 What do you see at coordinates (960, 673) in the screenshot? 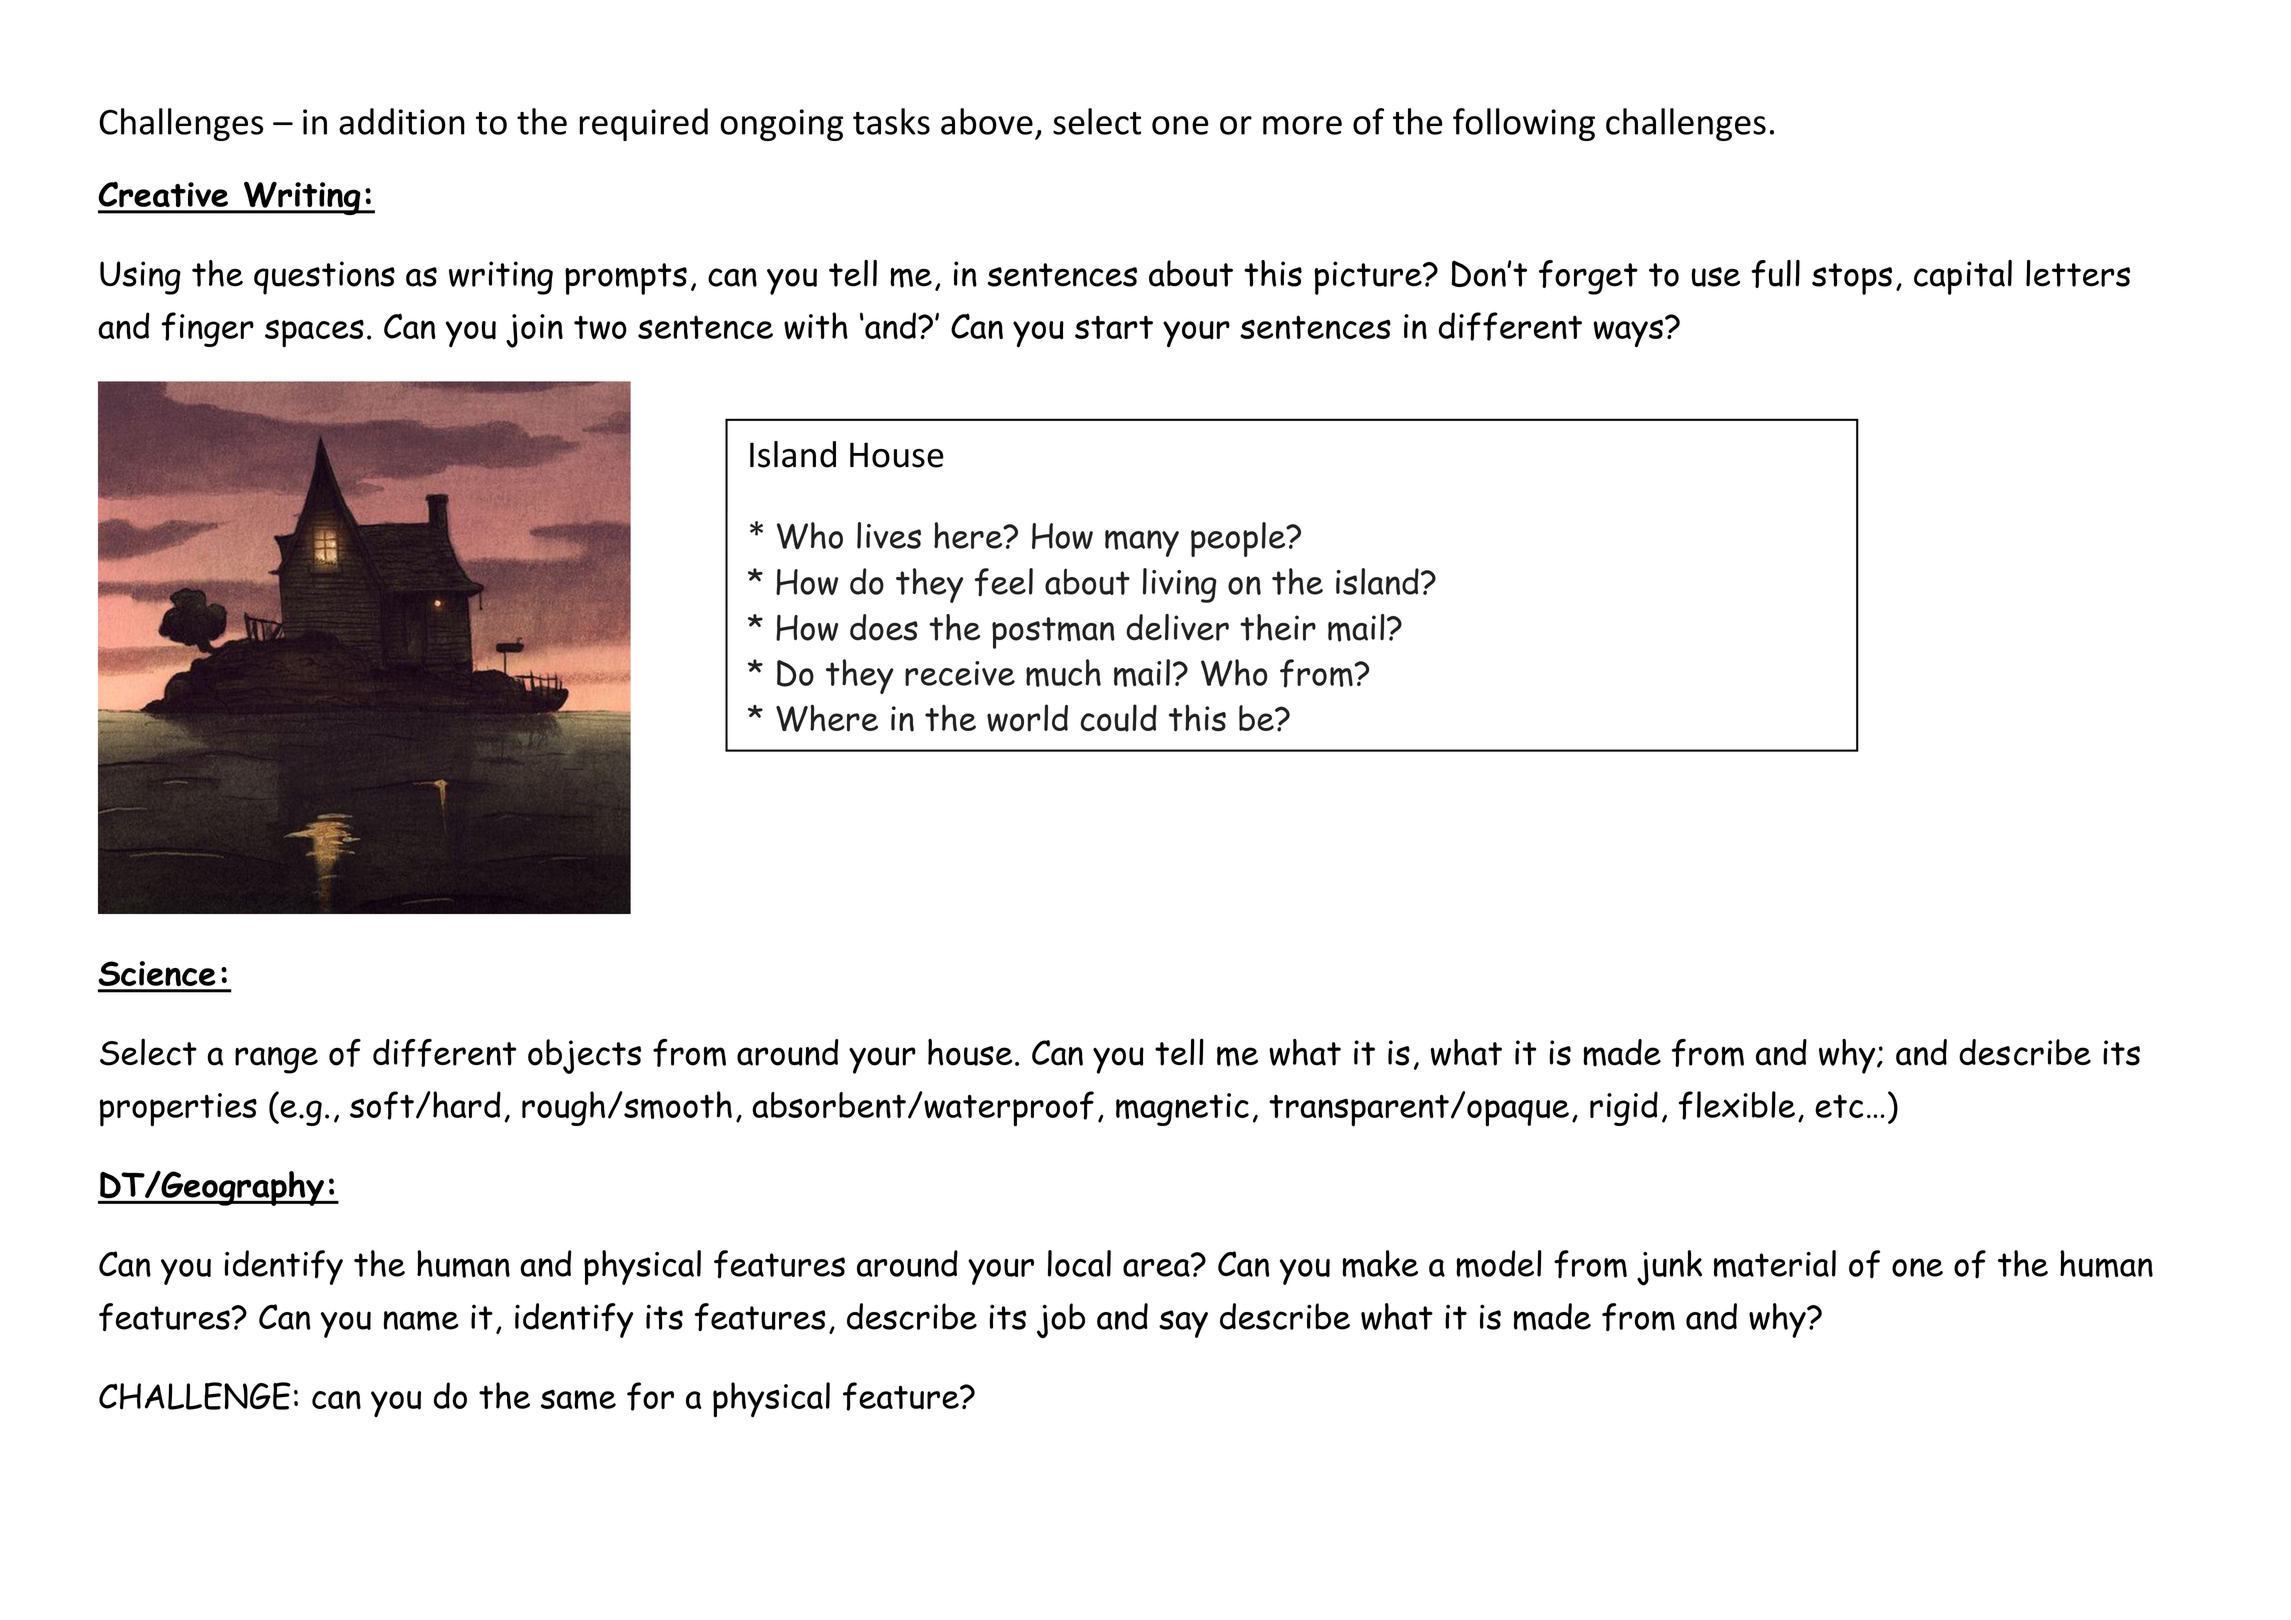
I see `receive` at bounding box center [960, 673].
